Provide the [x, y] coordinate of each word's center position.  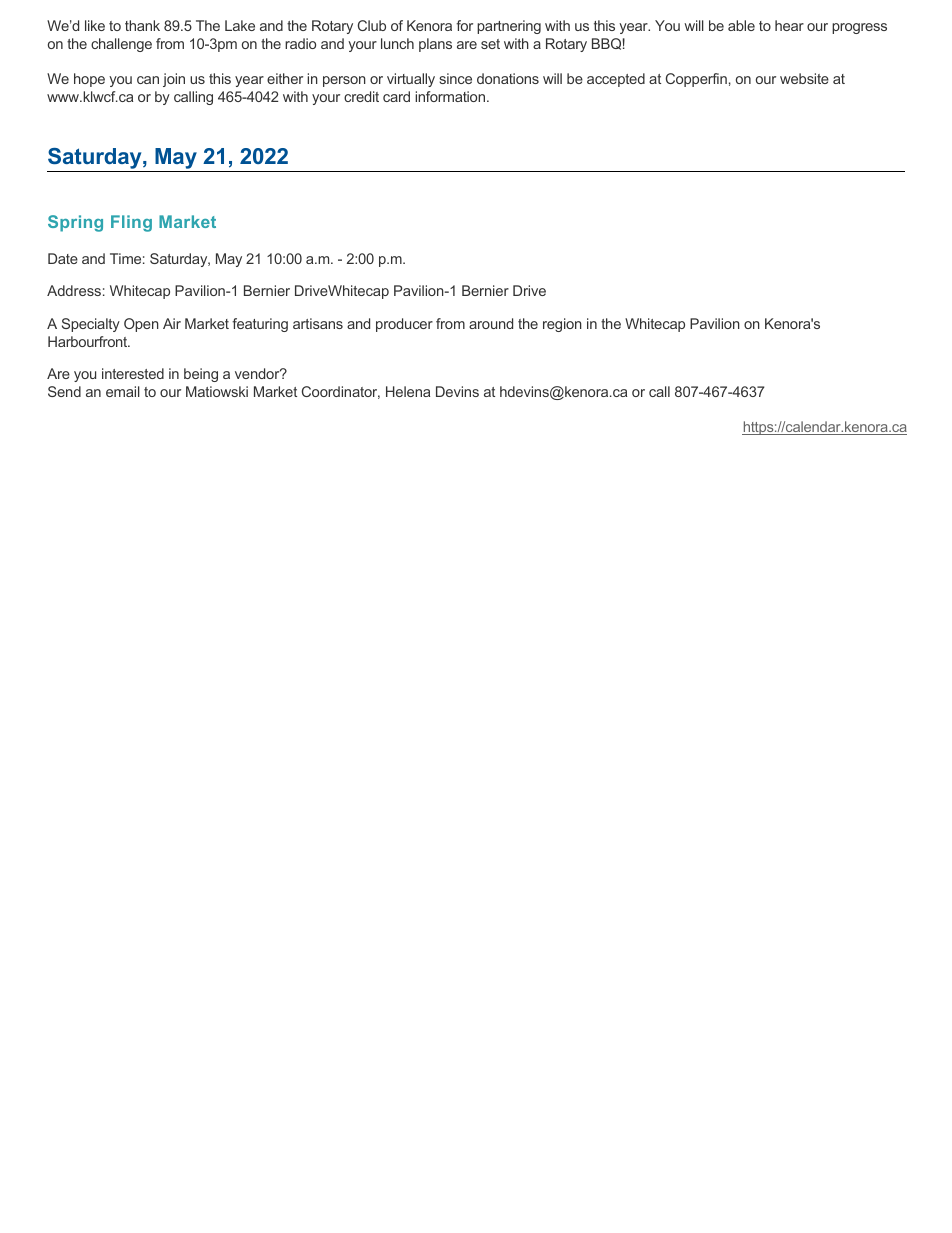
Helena [408, 391]
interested [133, 373]
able [741, 25]
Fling [131, 223]
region [562, 325]
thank [142, 25]
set [490, 44]
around [491, 323]
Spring [75, 223]
